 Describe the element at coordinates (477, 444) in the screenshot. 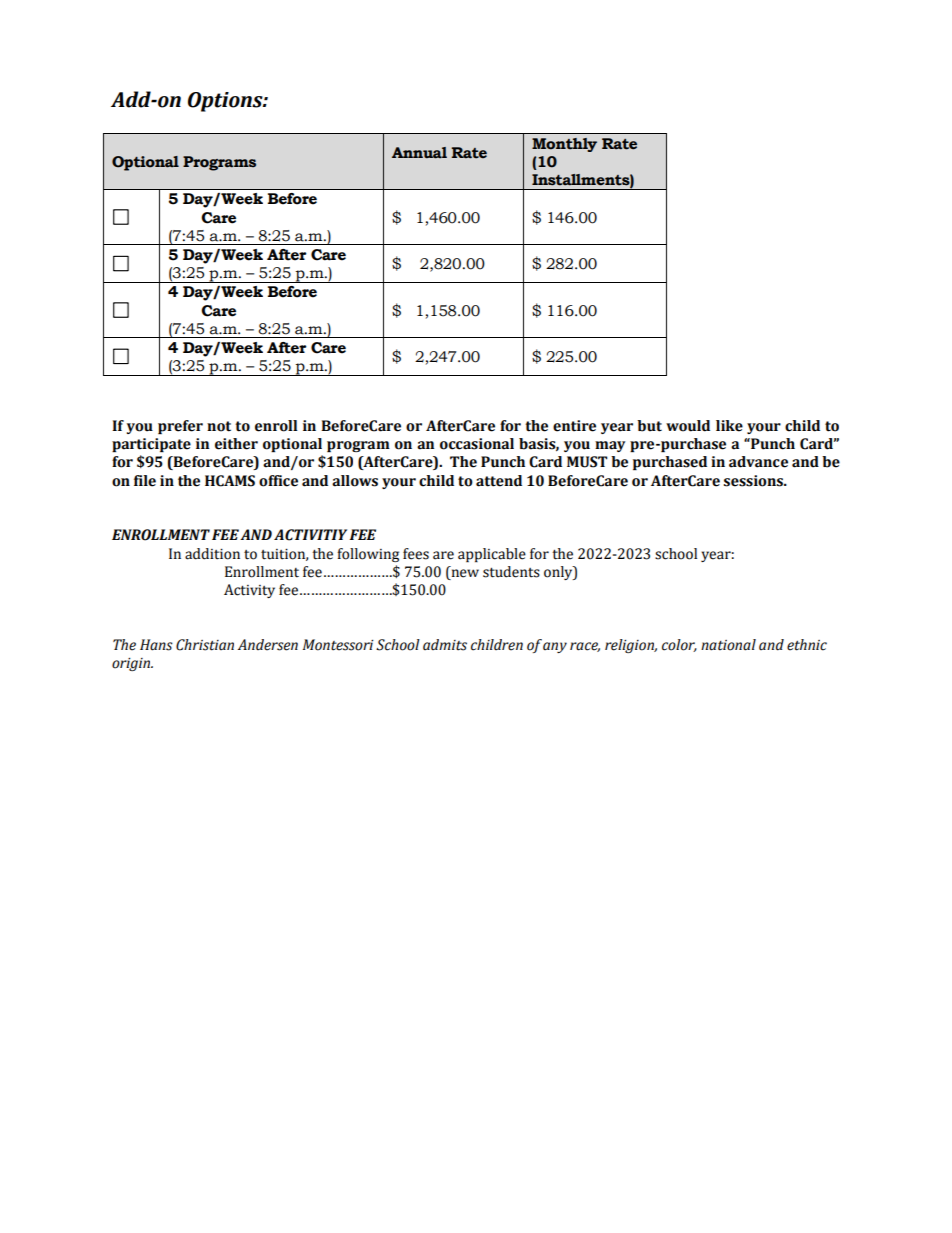

I see `occasional` at that location.
